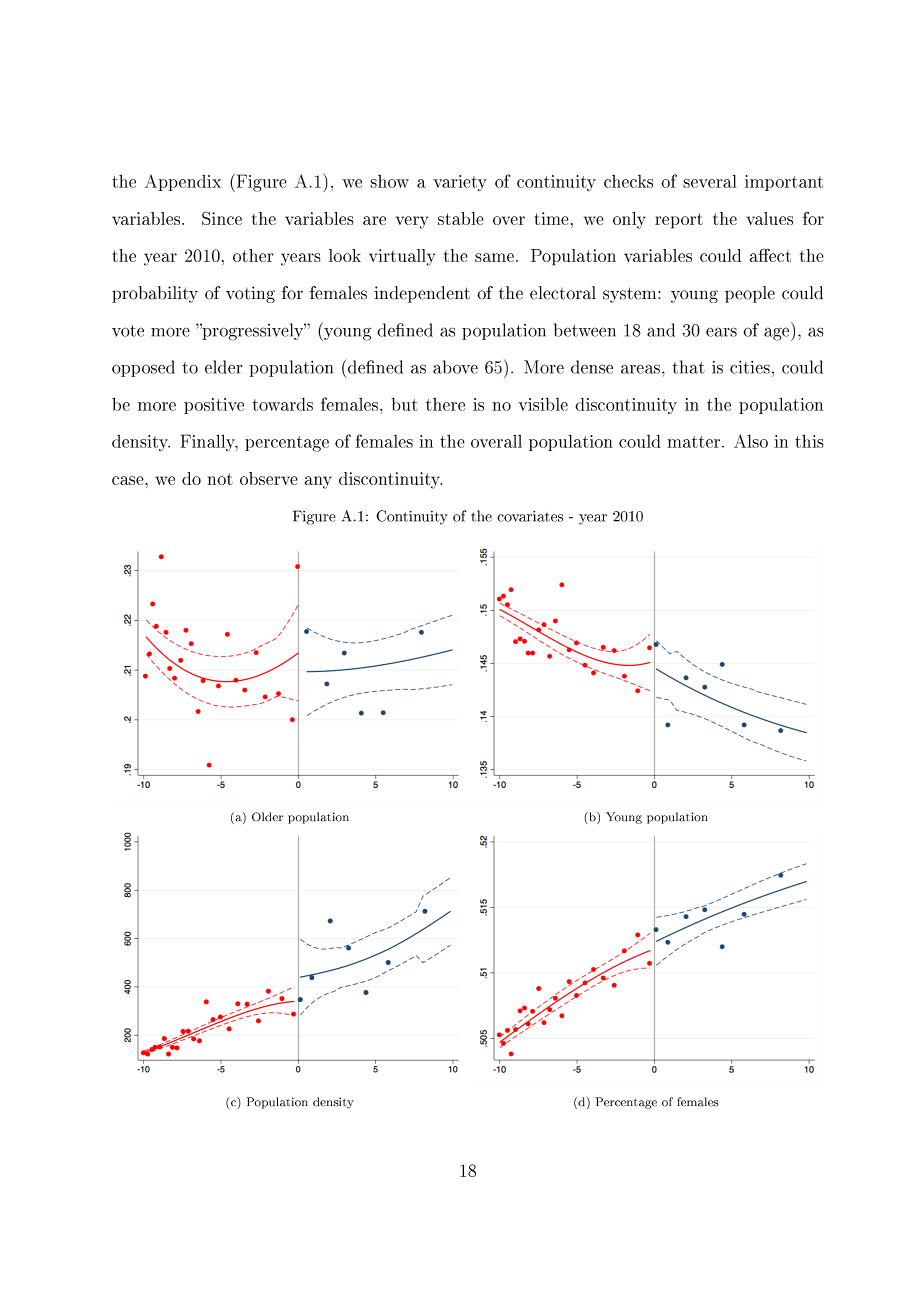 This document has width=924, height=1308. I want to click on Older, so click(267, 817).
